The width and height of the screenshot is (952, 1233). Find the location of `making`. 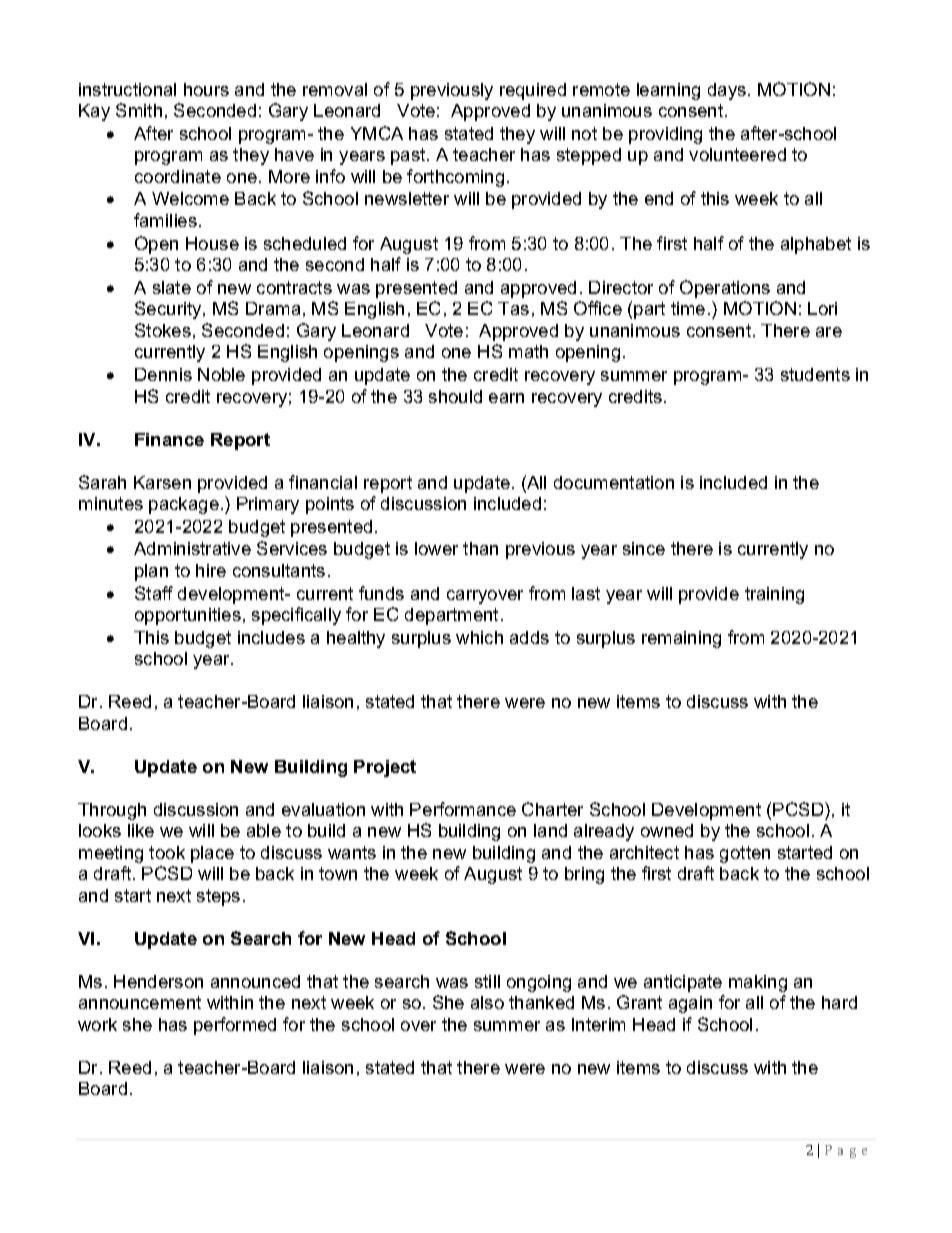

making is located at coordinates (758, 983).
